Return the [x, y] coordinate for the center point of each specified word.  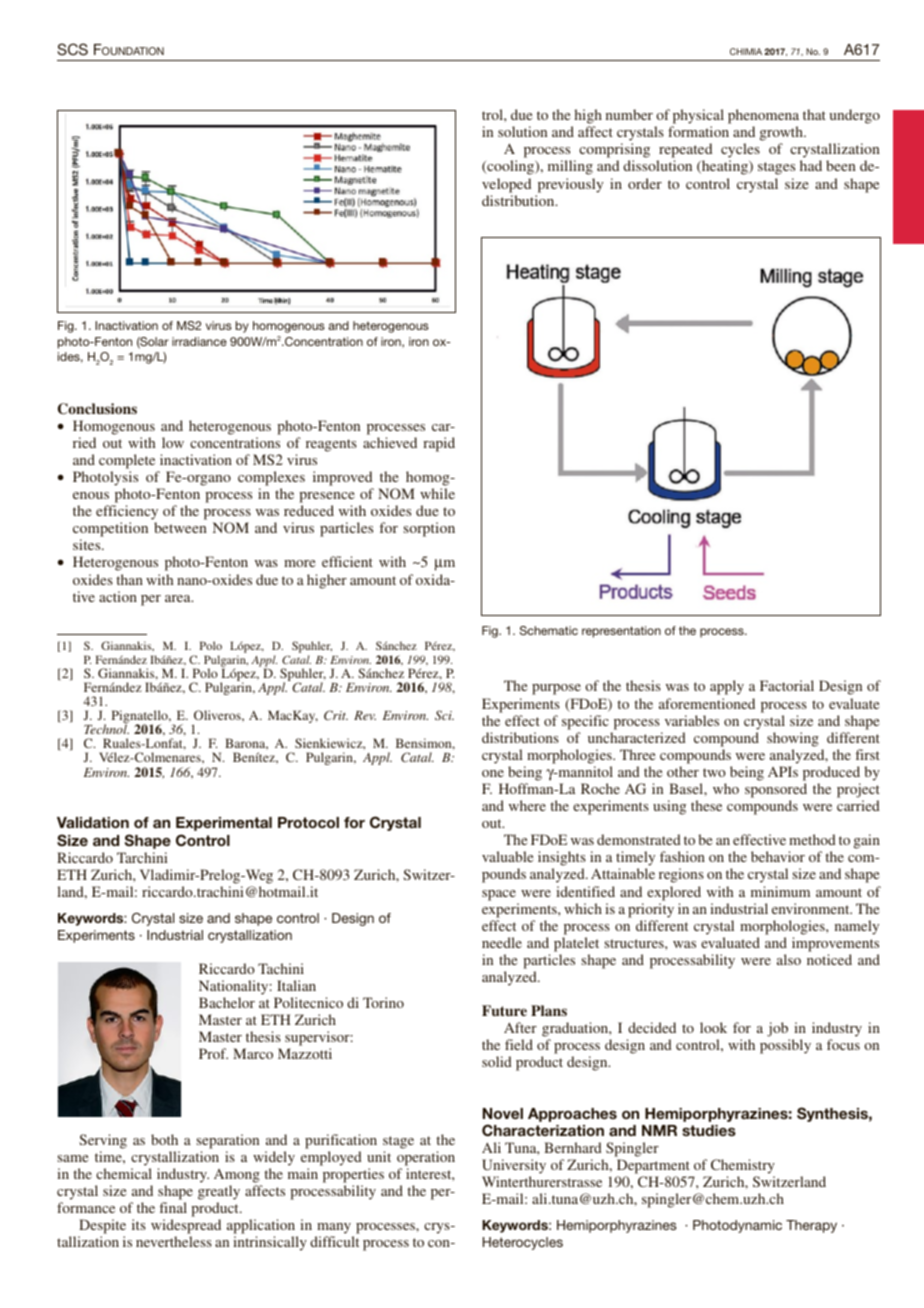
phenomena [763, 118]
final [173, 1207]
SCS [72, 49]
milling [570, 167]
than [130, 579]
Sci [444, 715]
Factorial [787, 685]
